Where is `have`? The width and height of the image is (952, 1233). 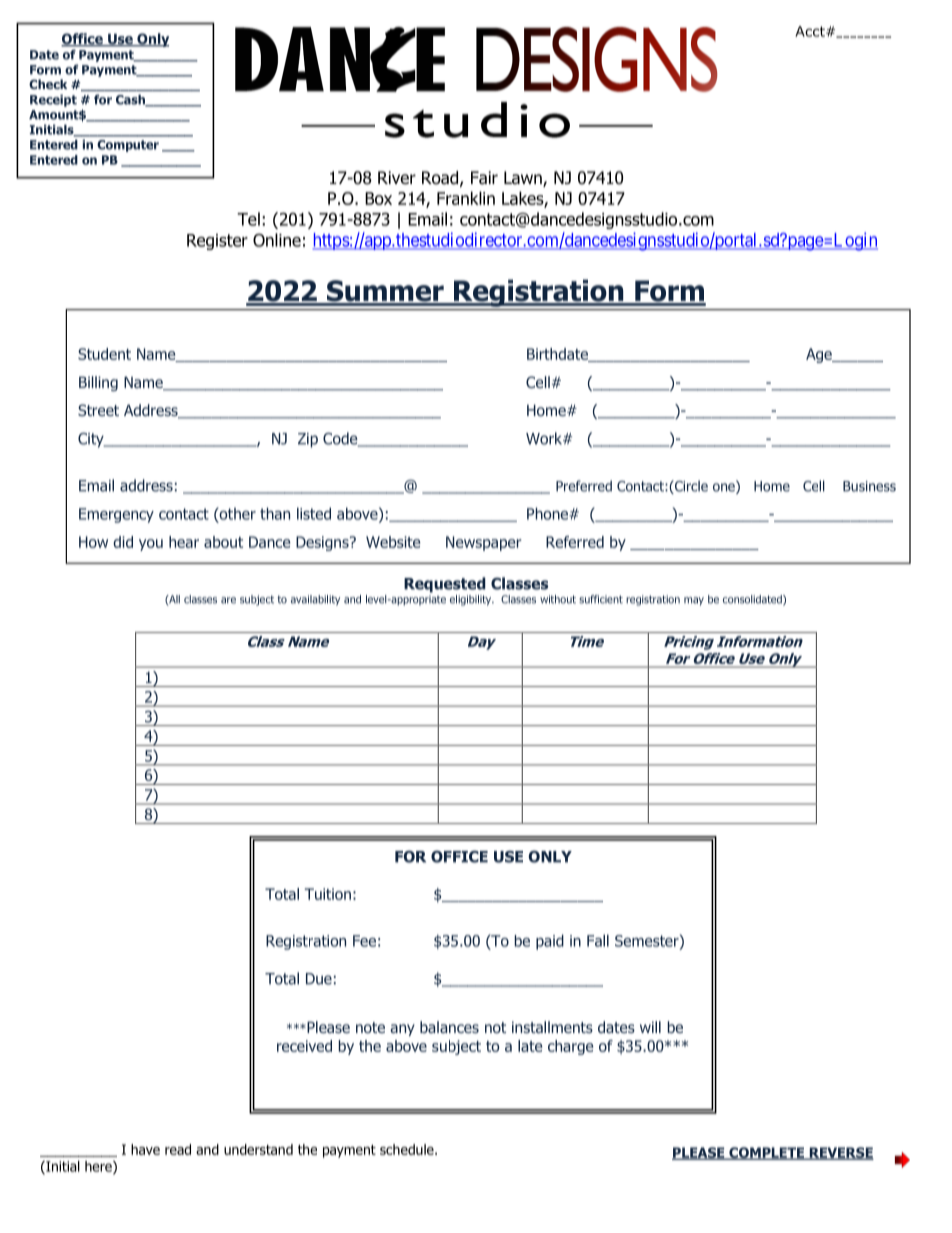
have is located at coordinates (145, 1149).
